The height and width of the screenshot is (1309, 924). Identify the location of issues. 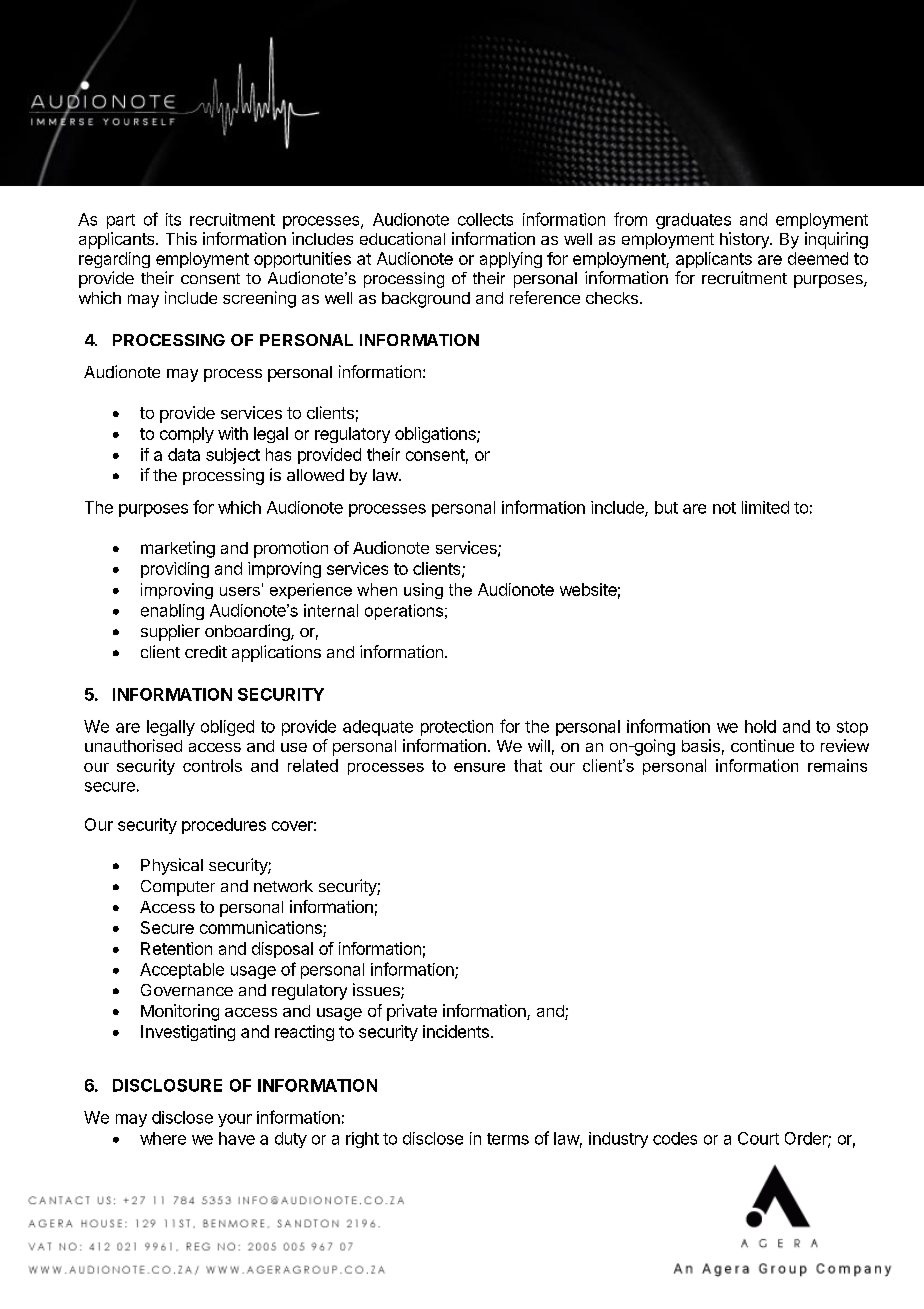
(377, 991).
